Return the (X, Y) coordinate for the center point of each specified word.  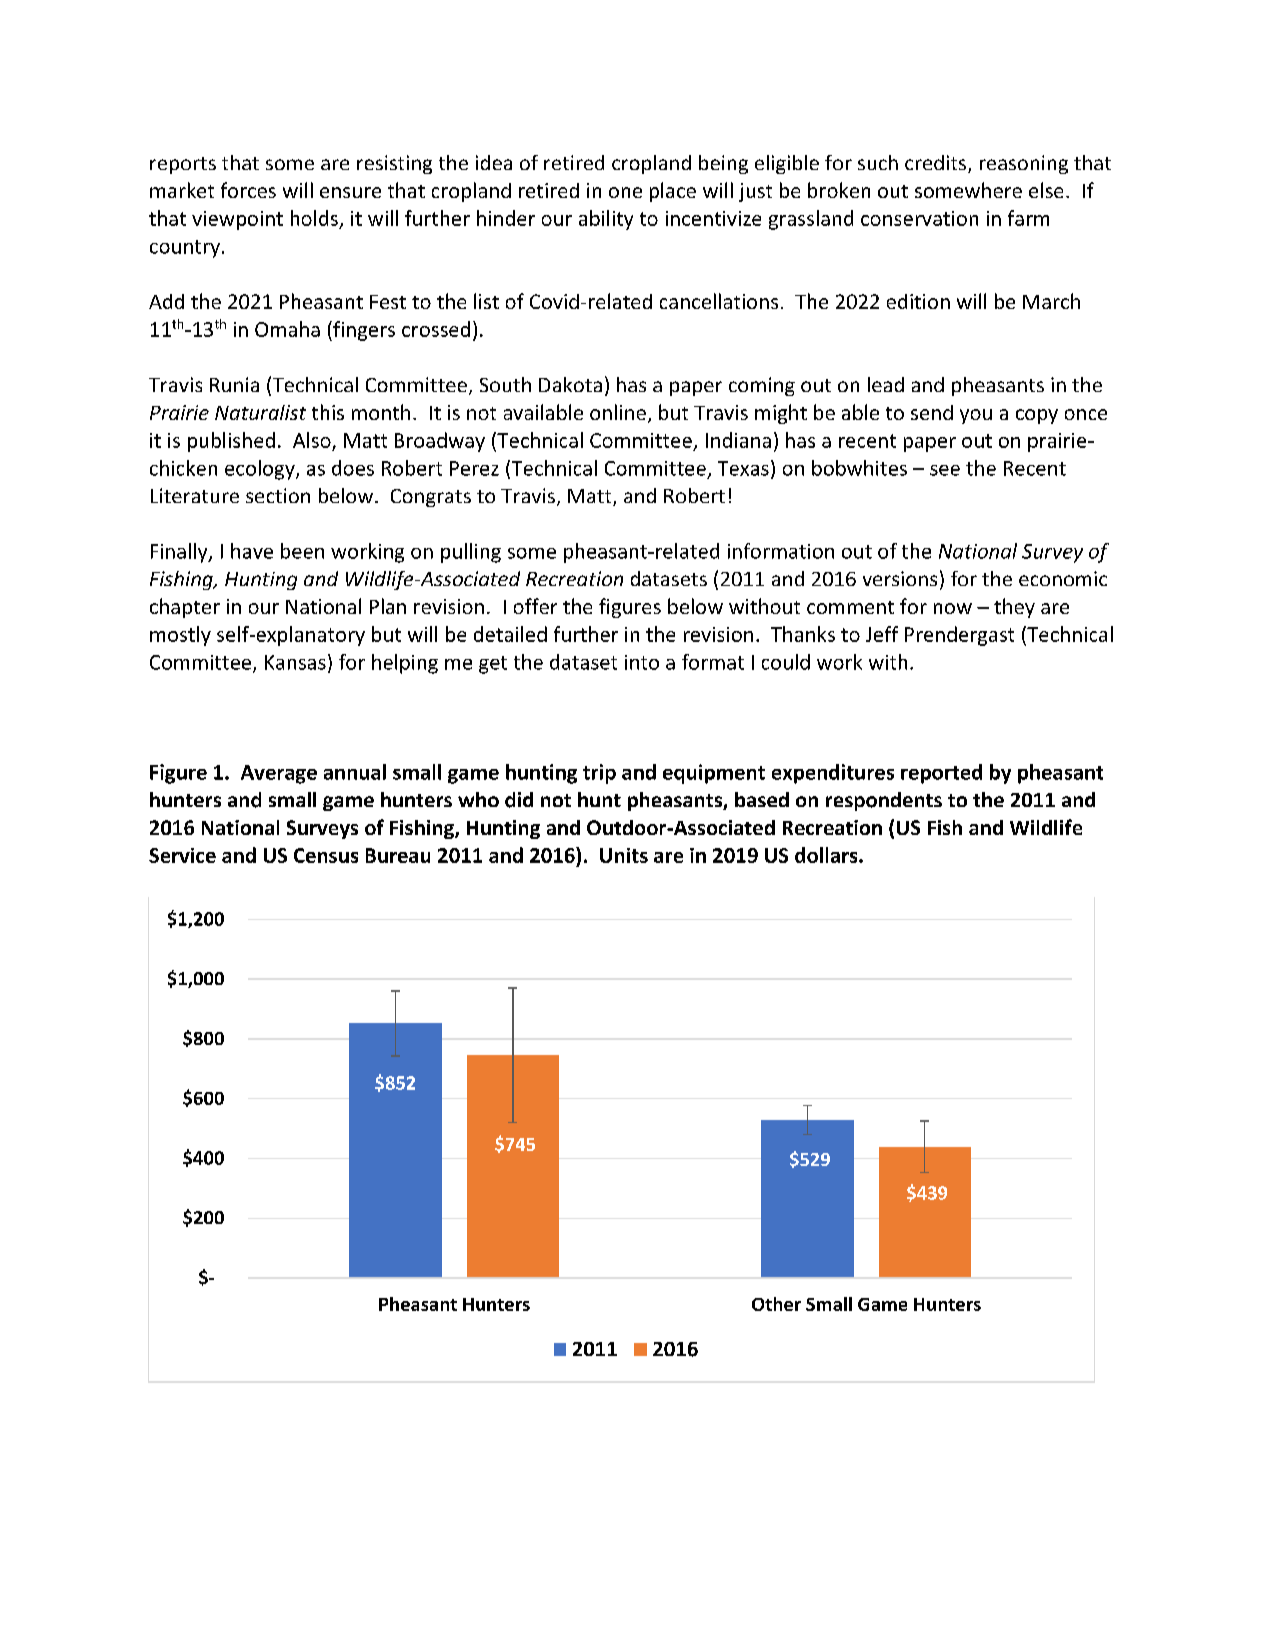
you (976, 416)
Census (326, 855)
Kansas (295, 662)
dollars (827, 855)
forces (248, 190)
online (618, 412)
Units (624, 855)
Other (776, 1304)
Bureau (398, 855)
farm (1028, 218)
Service (182, 855)
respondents (884, 801)
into (642, 662)
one (625, 192)
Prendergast (959, 636)
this (328, 412)
